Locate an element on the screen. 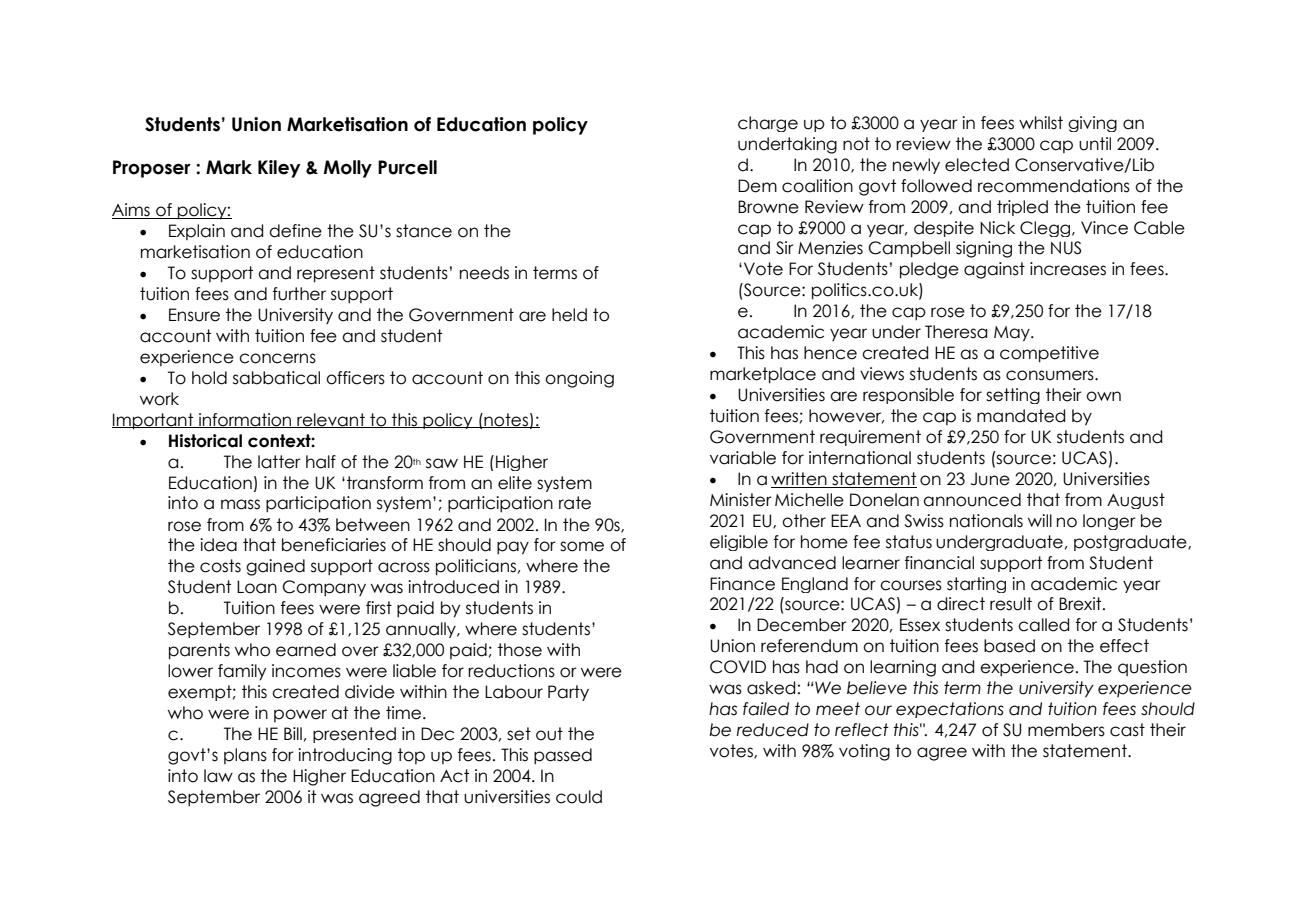 This screenshot has height=924, width=1308. starting is located at coordinates (976, 585).
